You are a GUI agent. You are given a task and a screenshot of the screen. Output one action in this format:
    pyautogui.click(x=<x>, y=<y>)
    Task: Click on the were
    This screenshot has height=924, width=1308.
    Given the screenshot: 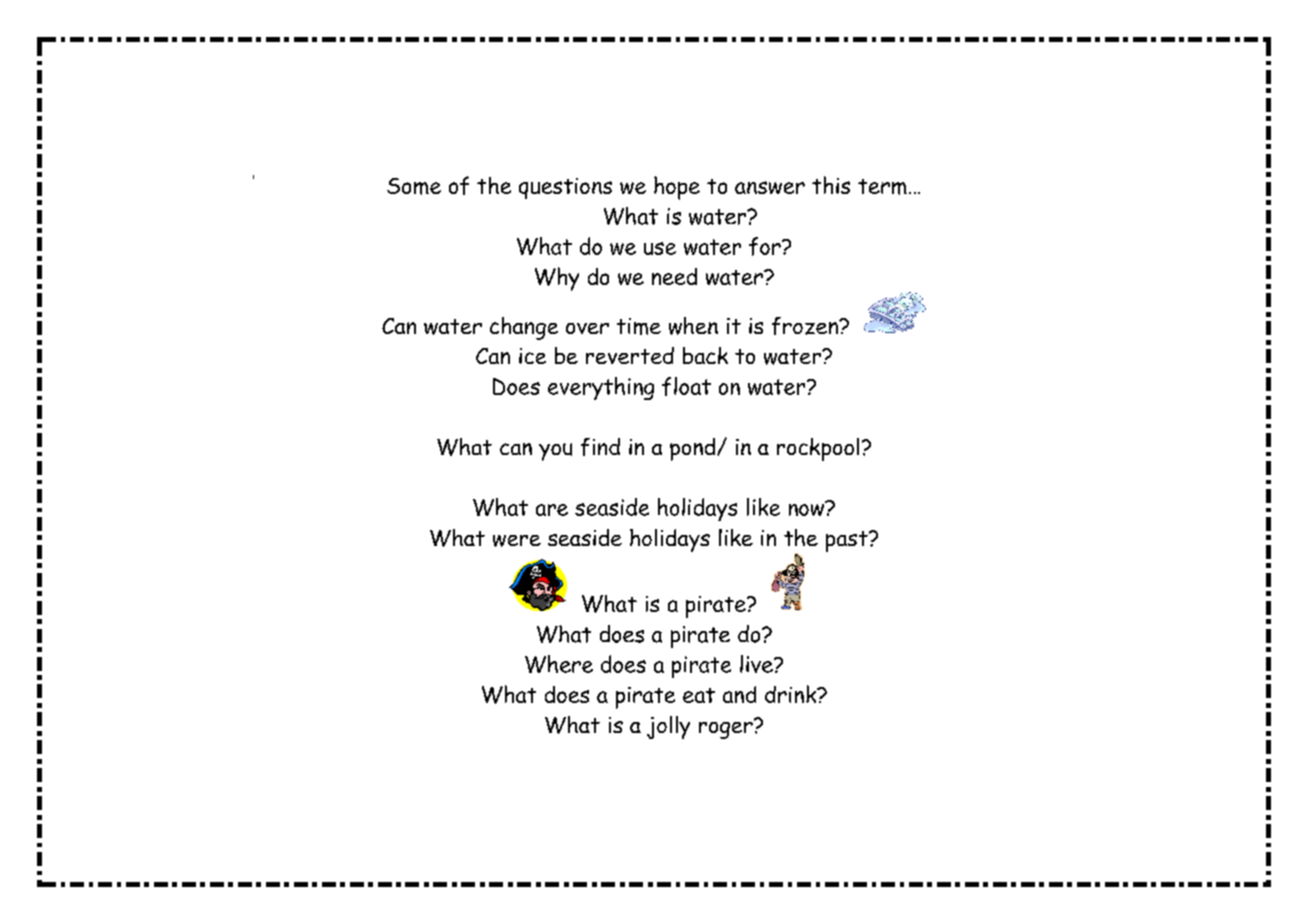 What is the action you would take?
    pyautogui.click(x=517, y=541)
